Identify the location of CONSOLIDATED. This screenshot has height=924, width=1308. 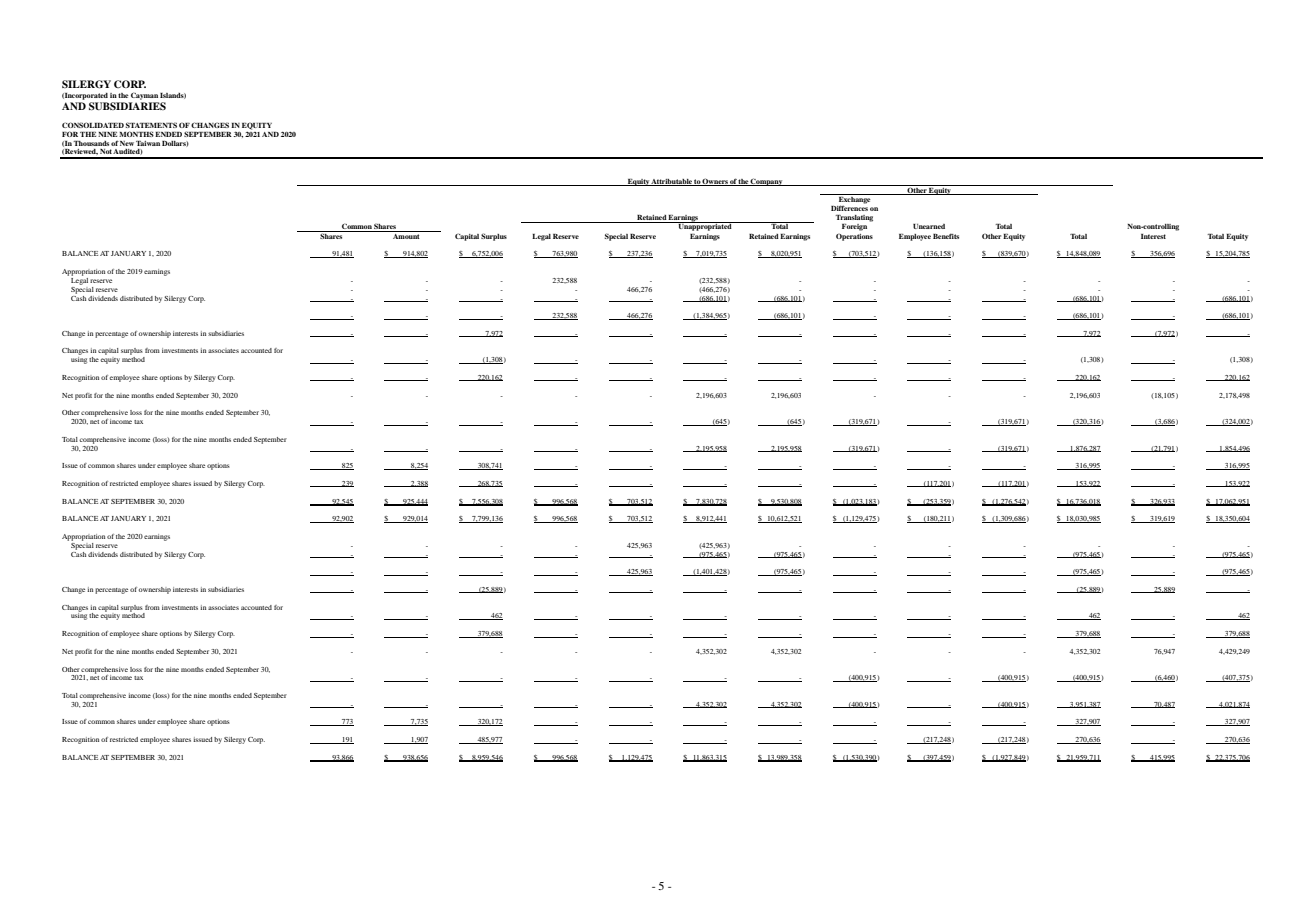
(93, 125).
